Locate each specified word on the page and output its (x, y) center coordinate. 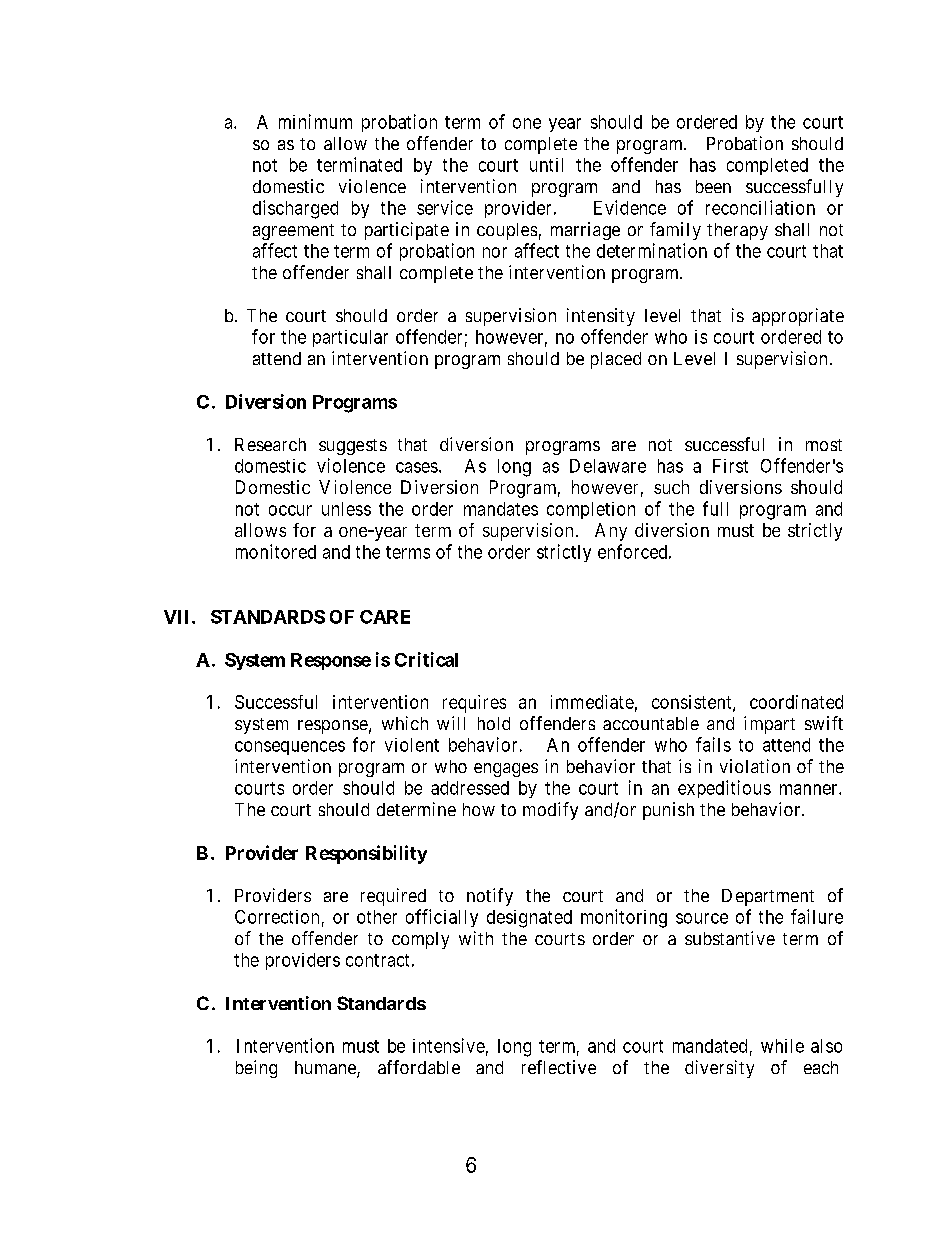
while (782, 1046)
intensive (449, 1045)
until (546, 165)
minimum (315, 121)
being (256, 1069)
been (713, 186)
